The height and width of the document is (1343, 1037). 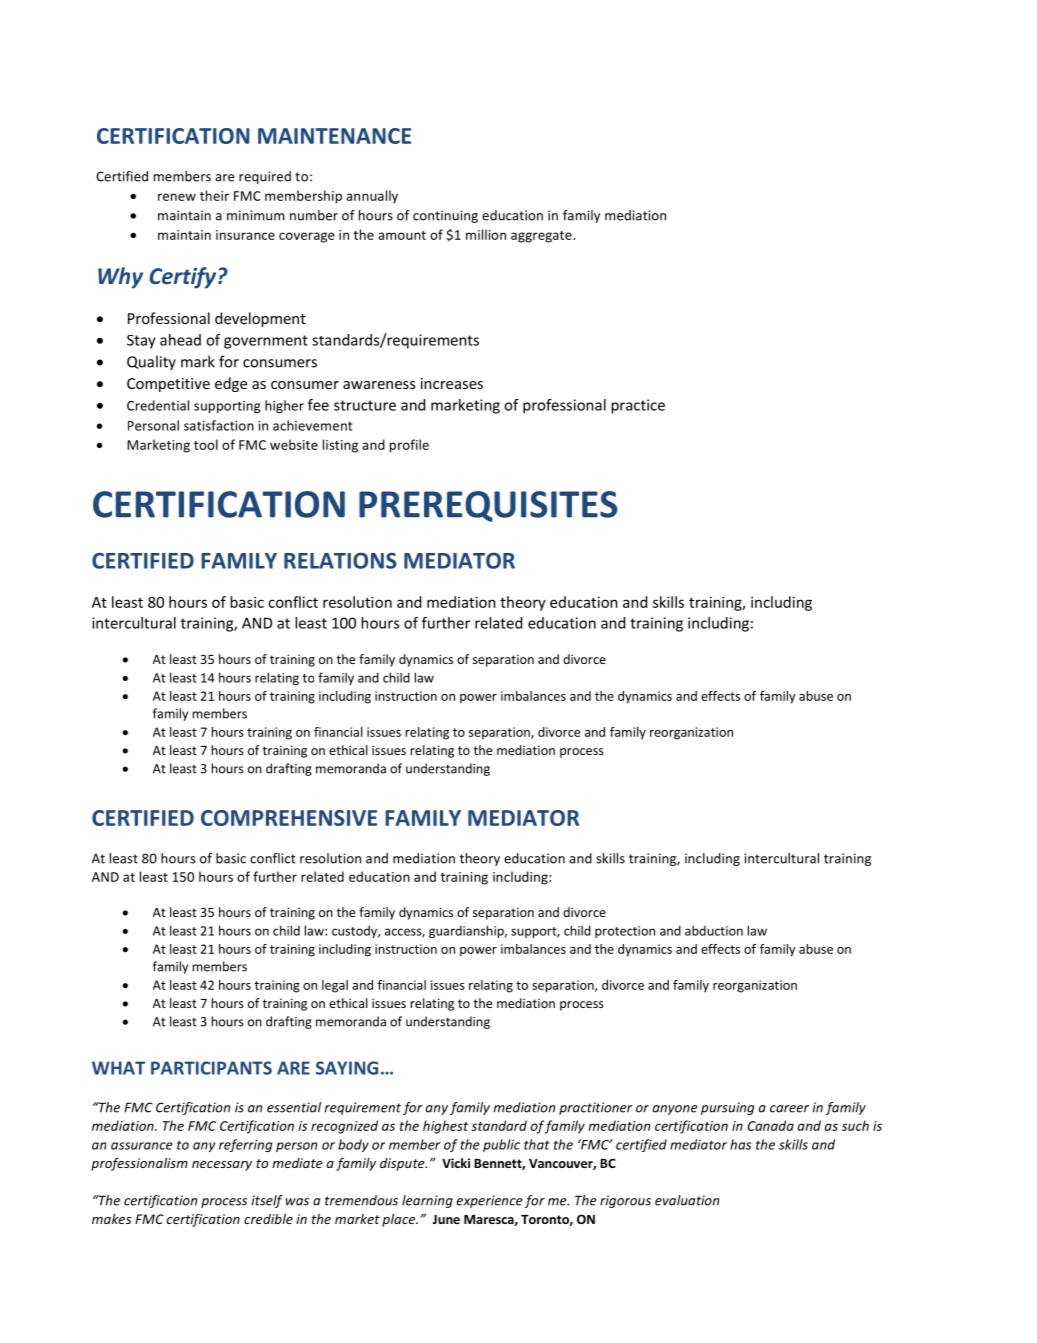 I want to click on COMPREHENSIVE, so click(x=289, y=818).
